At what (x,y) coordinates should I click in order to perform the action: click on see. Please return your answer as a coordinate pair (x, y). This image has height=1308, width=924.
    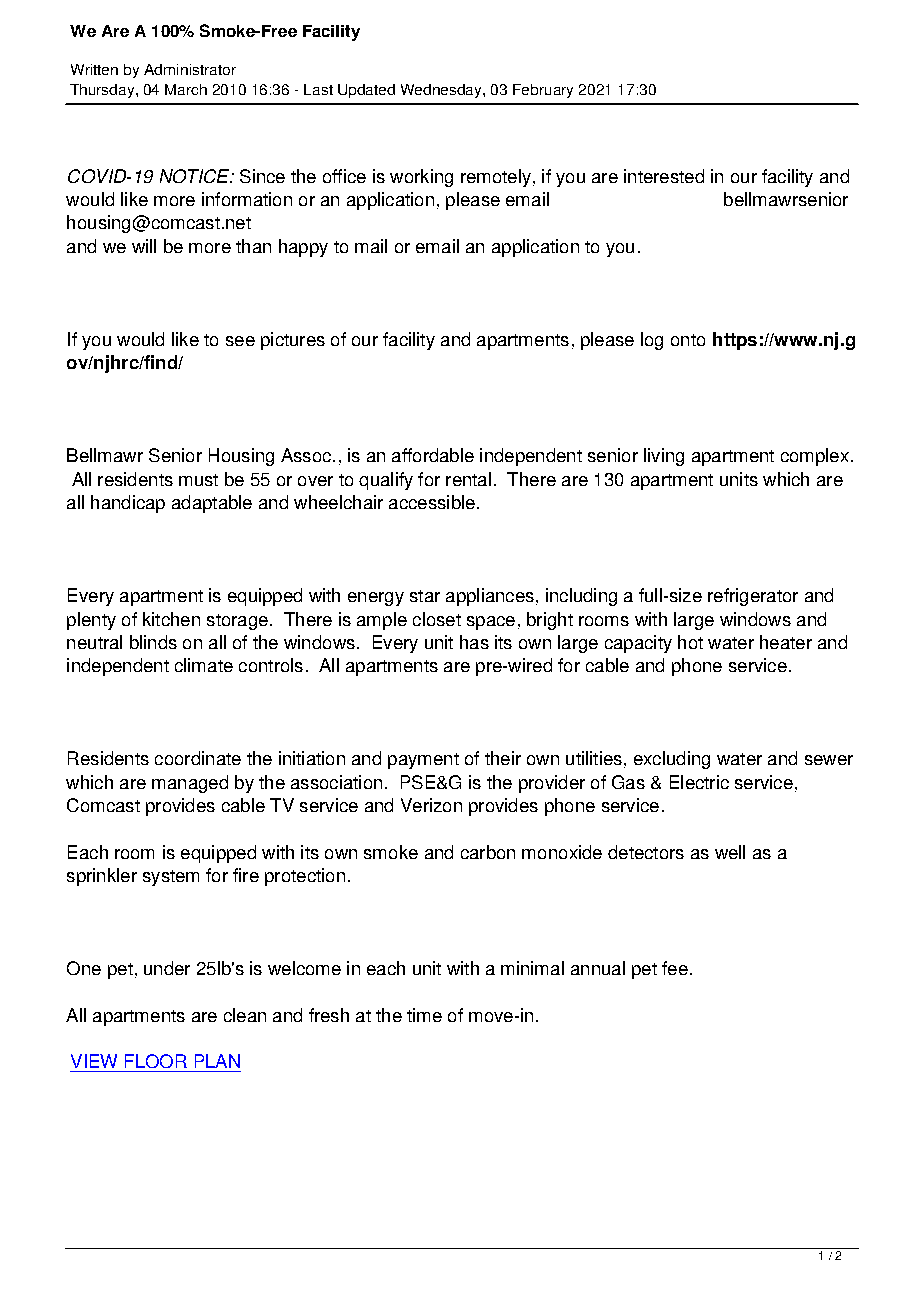
    Looking at the image, I should click on (240, 341).
